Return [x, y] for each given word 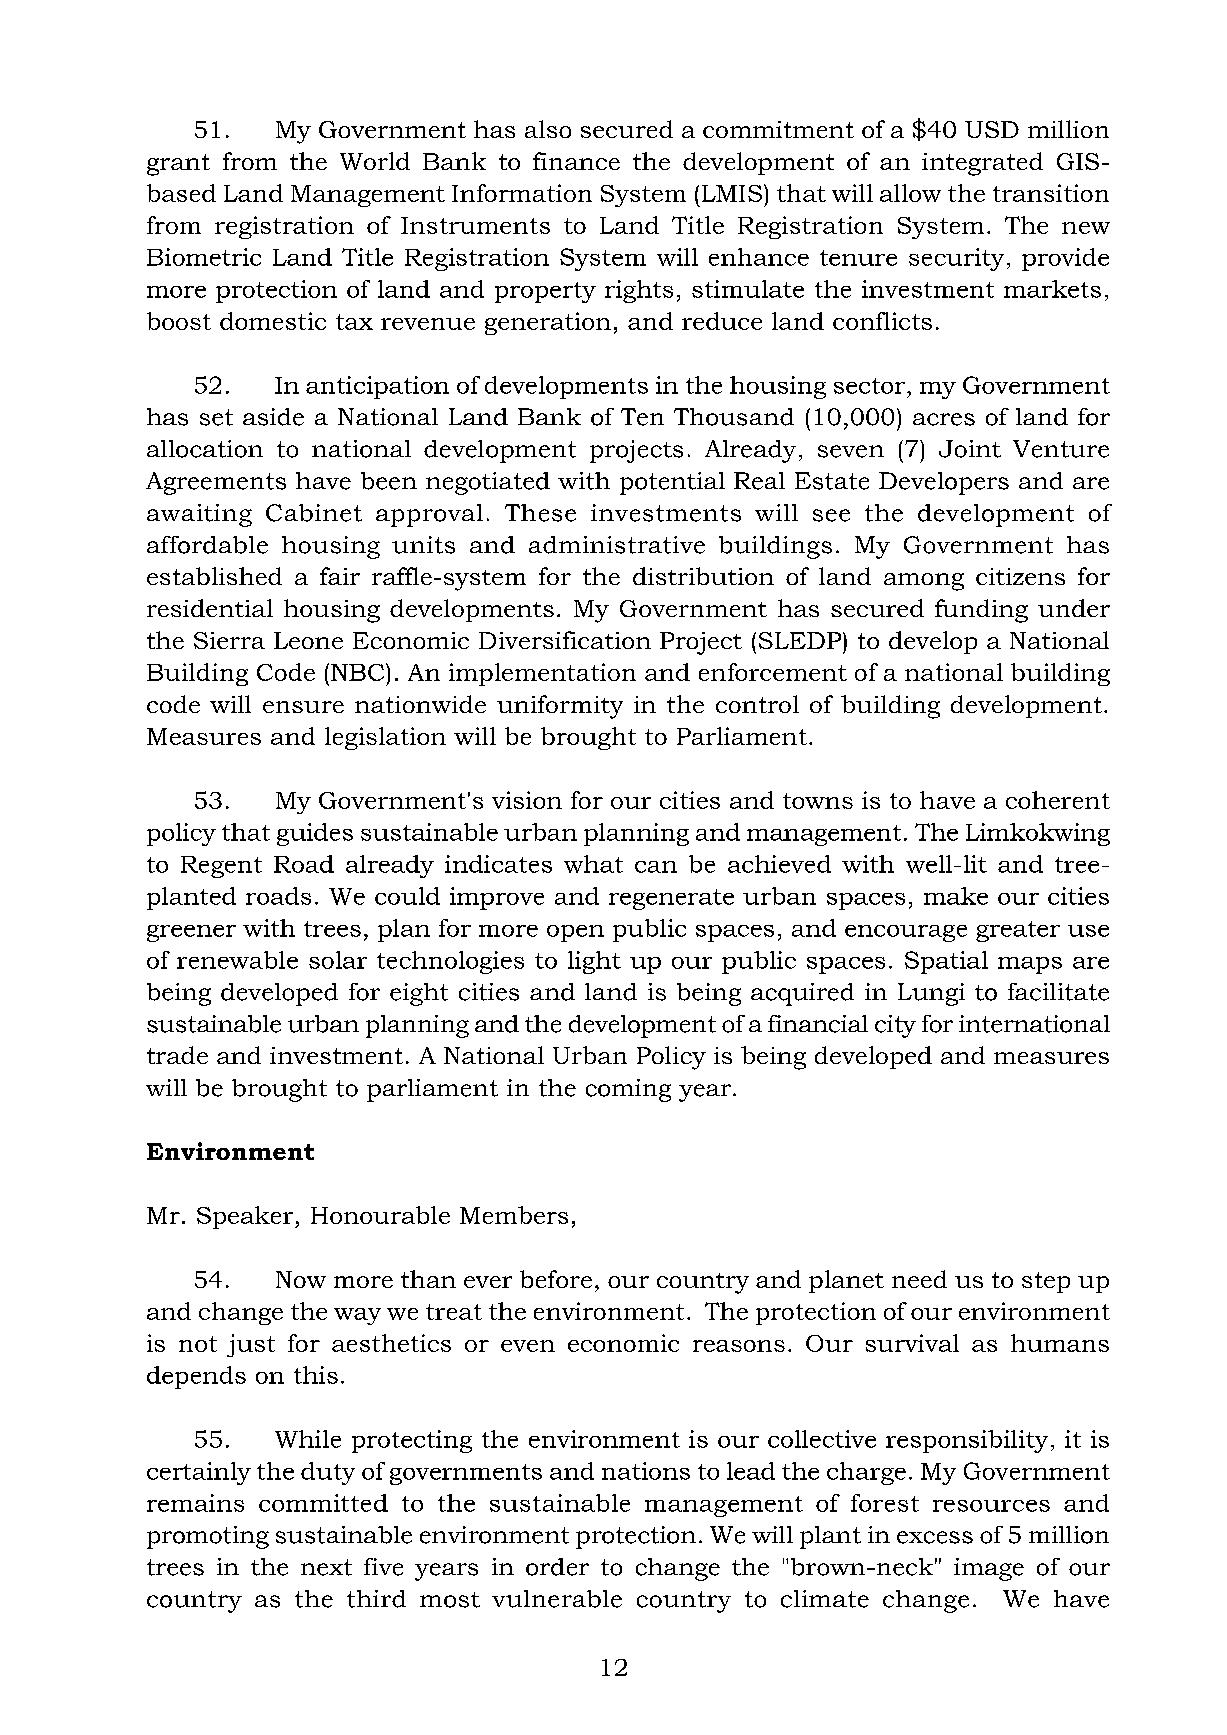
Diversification [565, 640]
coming [628, 1090]
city [895, 1026]
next [326, 1567]
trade [177, 1055]
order [557, 1567]
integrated [982, 164]
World [375, 161]
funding [981, 611]
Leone [308, 640]
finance [576, 161]
